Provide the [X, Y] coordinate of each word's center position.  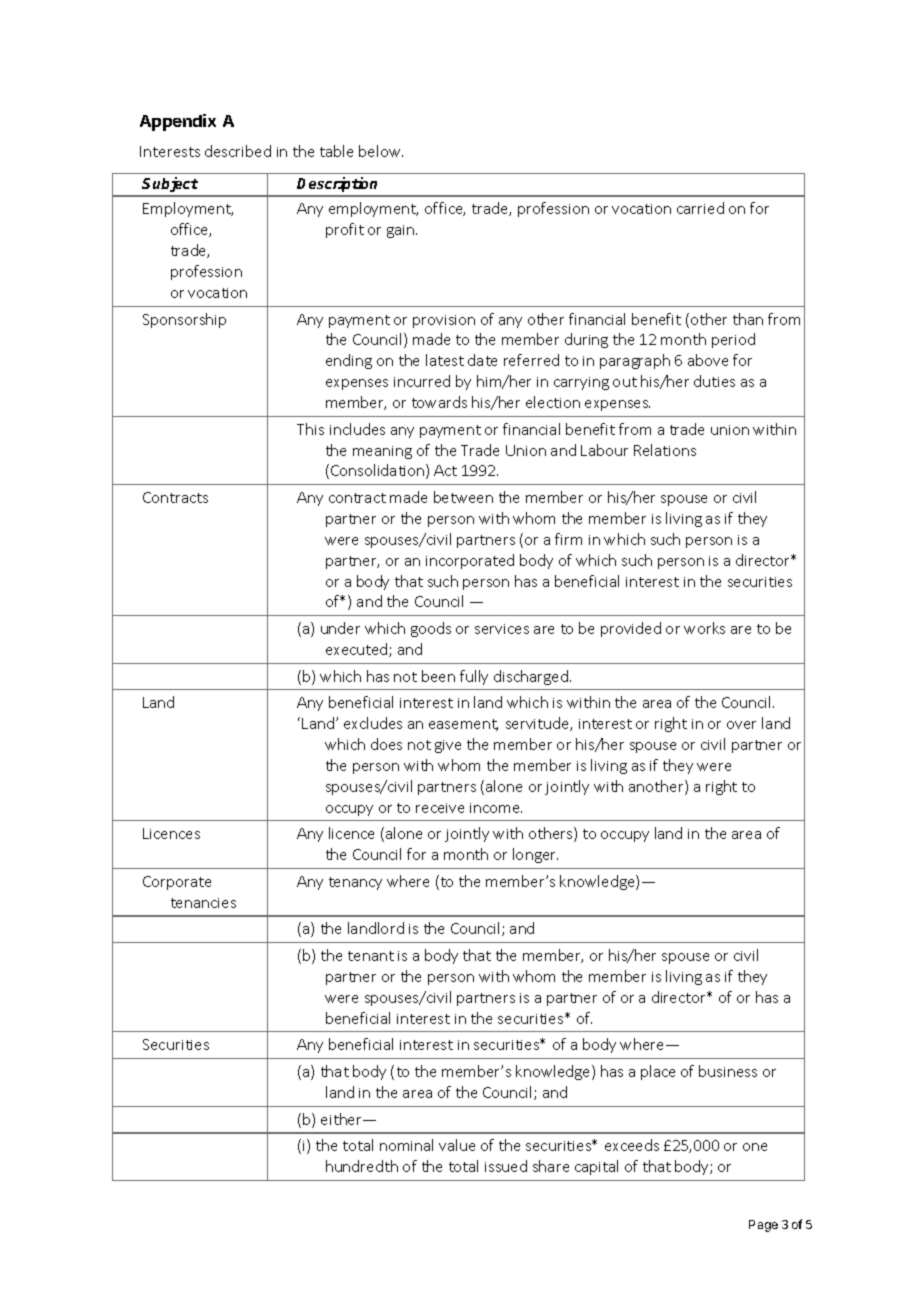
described [238, 151]
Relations [665, 450]
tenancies [203, 903]
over [741, 725]
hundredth [362, 1166]
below [381, 151]
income [496, 808]
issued [506, 1166]
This [310, 429]
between [463, 497]
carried [700, 208]
